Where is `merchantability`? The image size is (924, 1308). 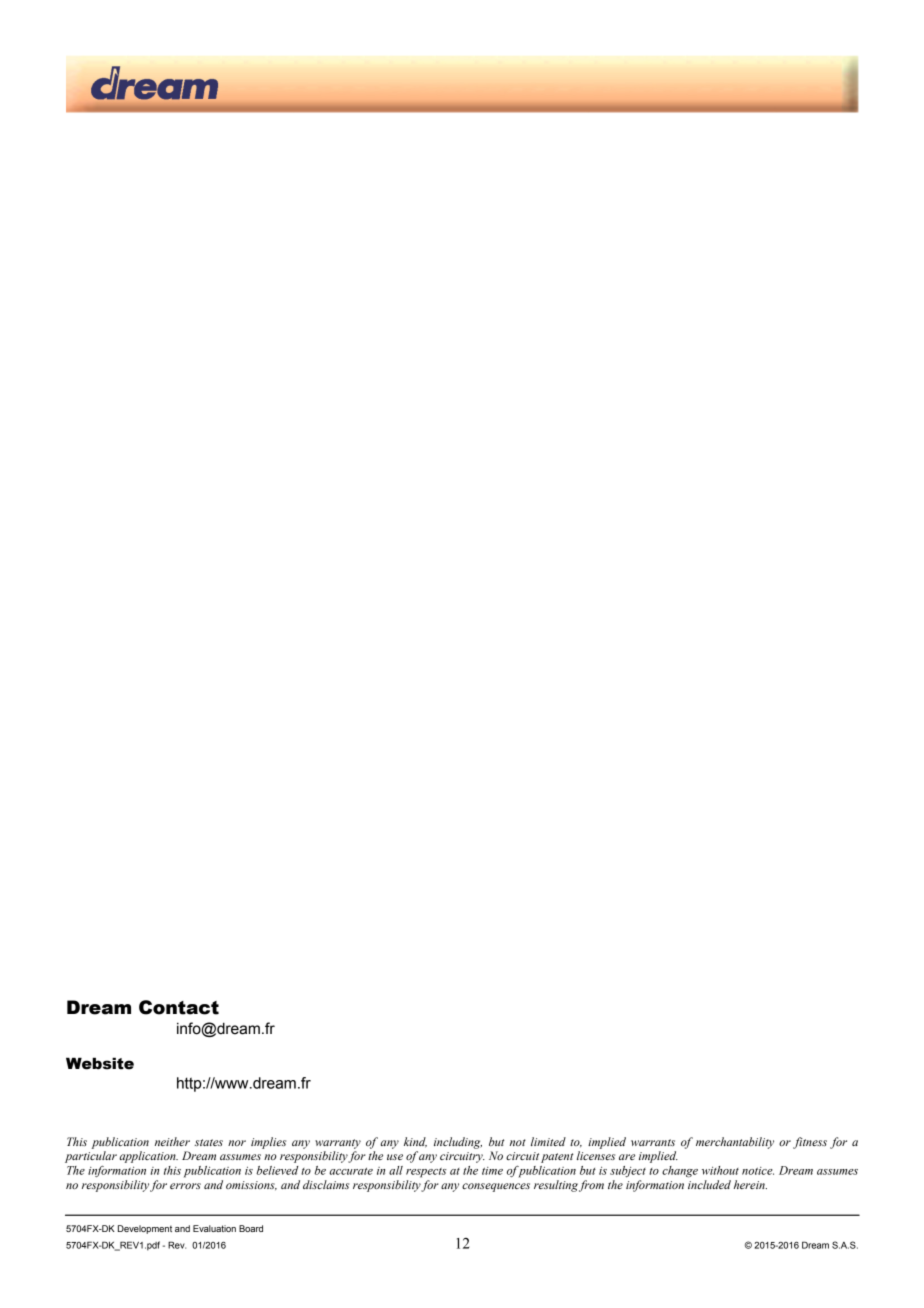
merchantability is located at coordinates (735, 1143).
